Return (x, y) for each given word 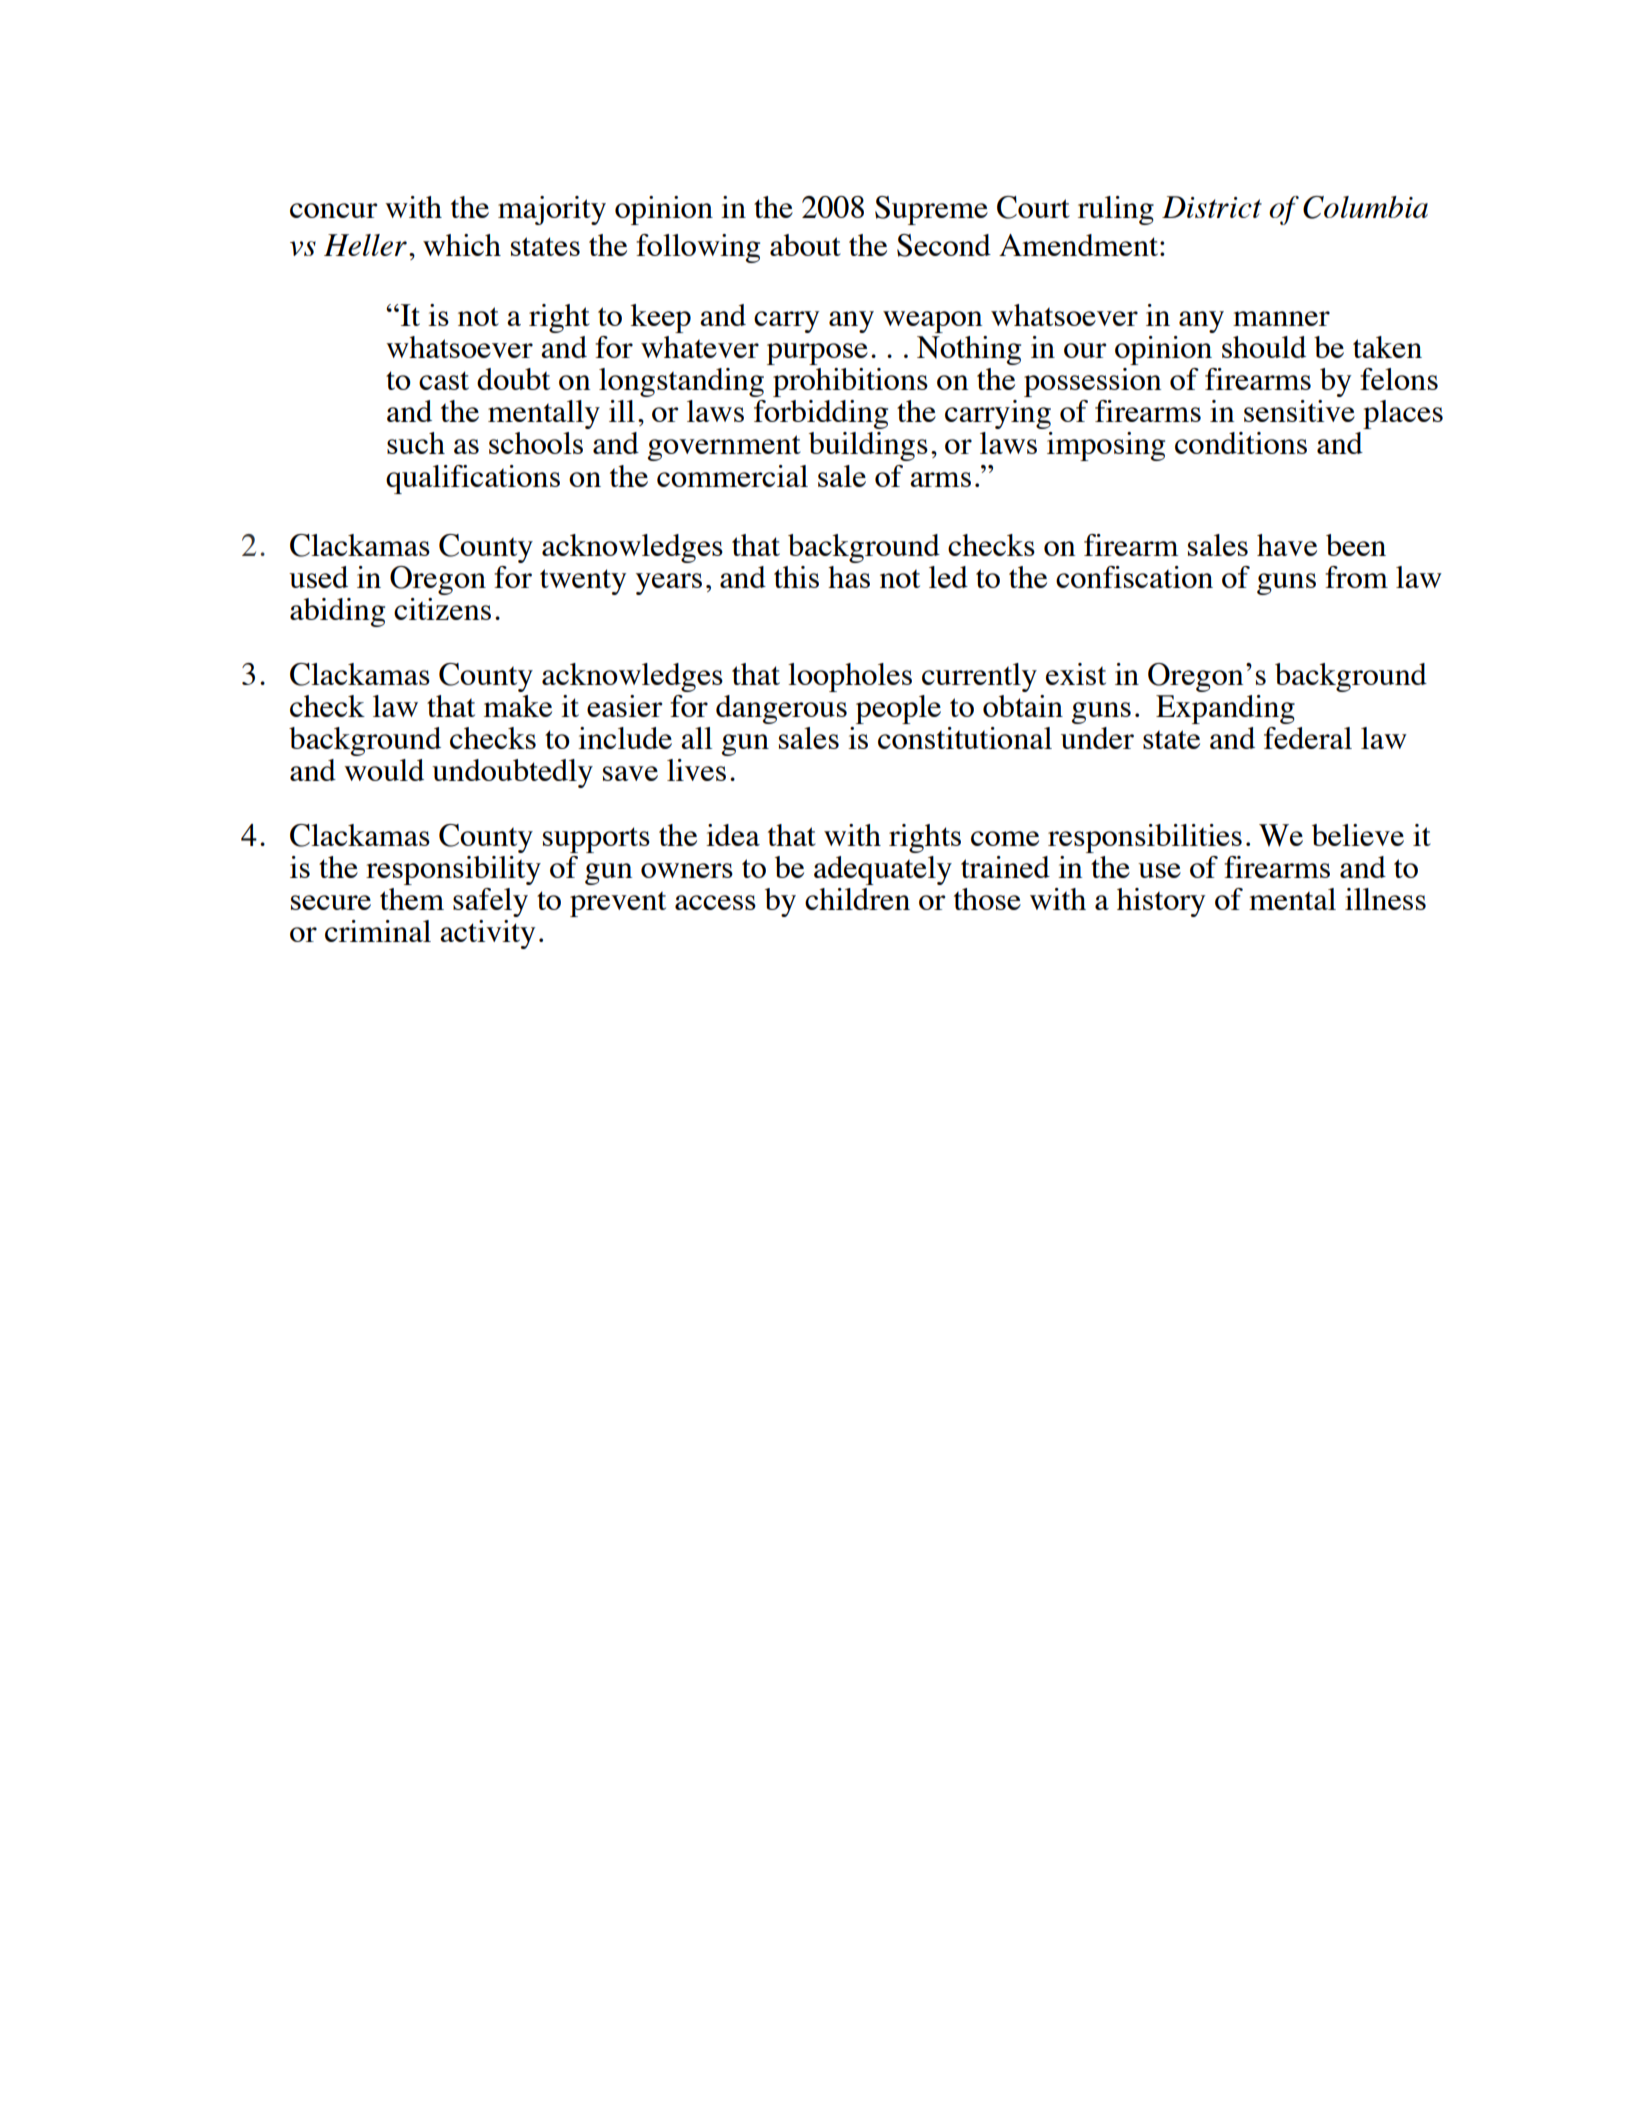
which (462, 245)
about (805, 245)
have (1287, 545)
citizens (442, 609)
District (1212, 207)
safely (490, 902)
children (857, 899)
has (849, 577)
